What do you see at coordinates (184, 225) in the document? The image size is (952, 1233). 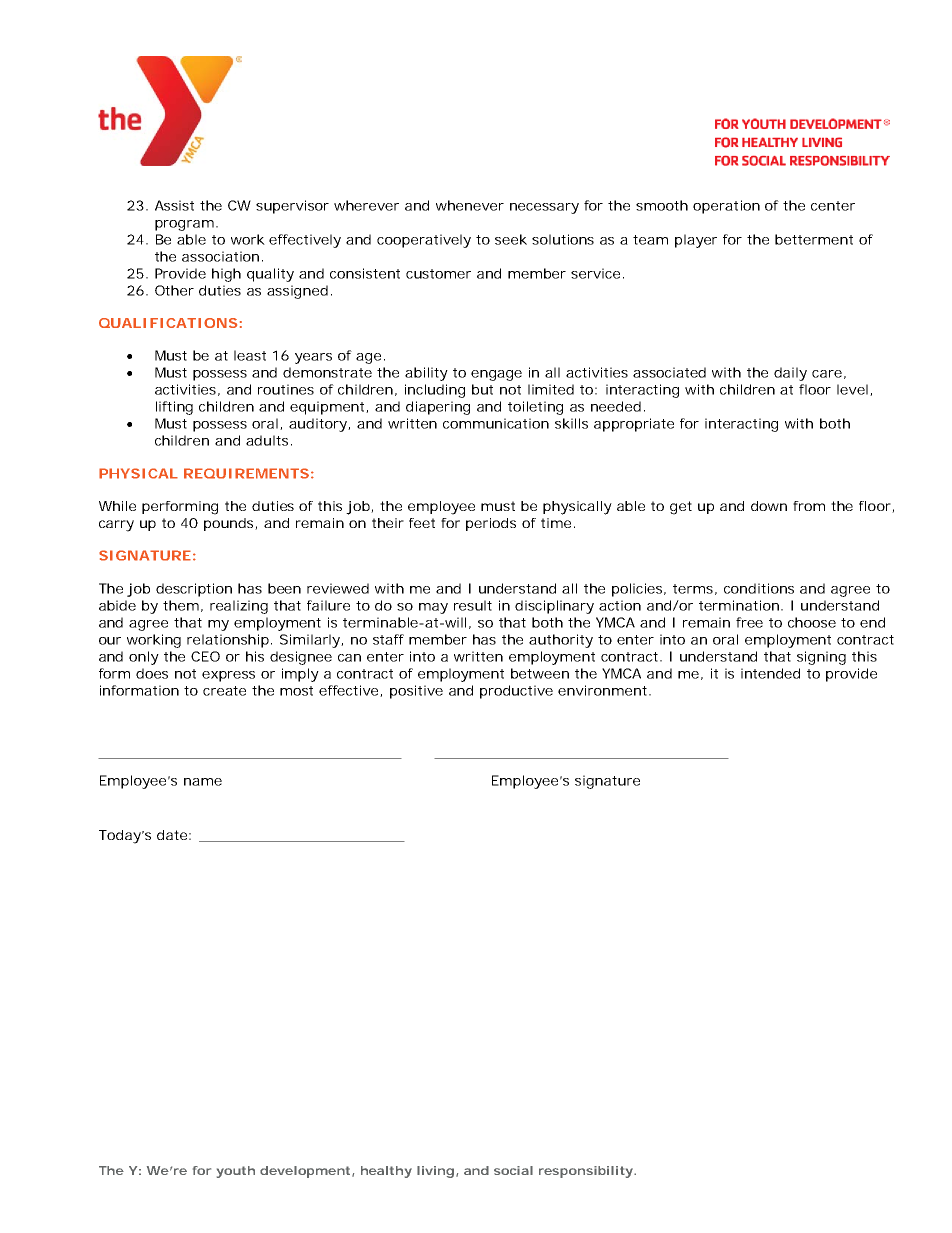 I see `program` at bounding box center [184, 225].
